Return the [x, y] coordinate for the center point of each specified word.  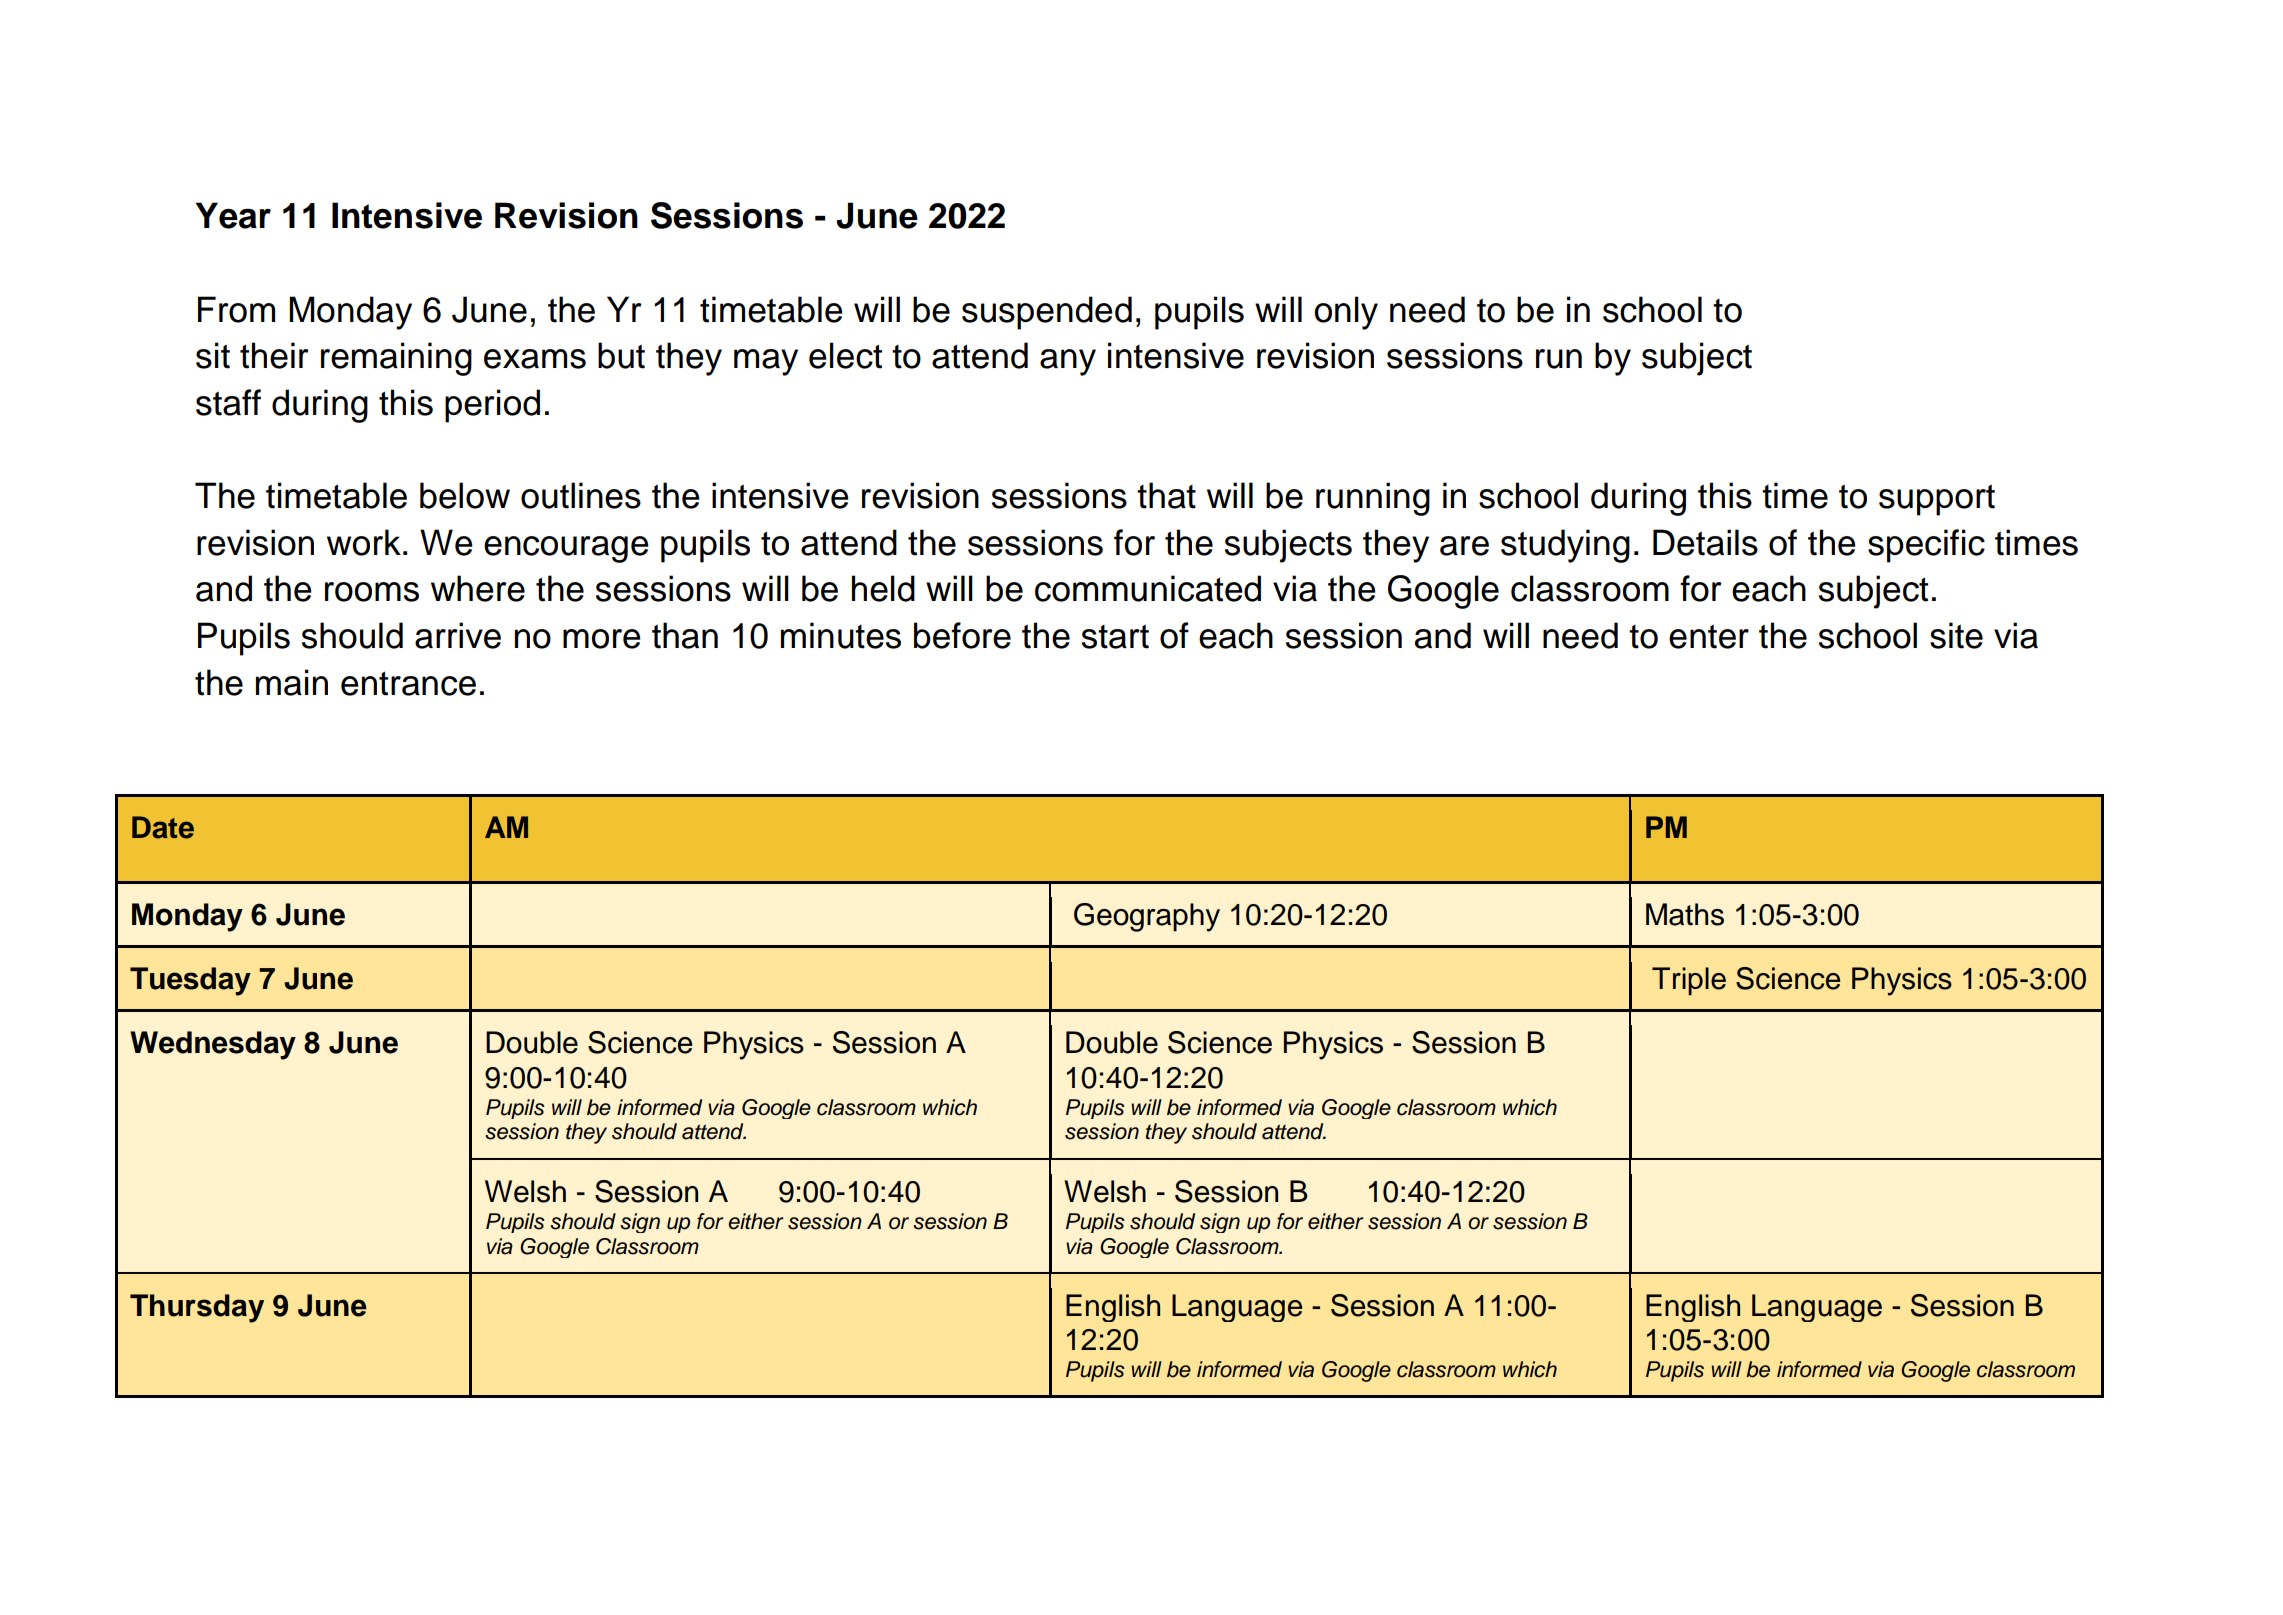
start [1115, 636]
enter [1709, 636]
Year [233, 215]
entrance [408, 683]
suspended [1047, 313]
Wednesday [213, 1045]
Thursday [197, 1308]
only [1346, 313]
